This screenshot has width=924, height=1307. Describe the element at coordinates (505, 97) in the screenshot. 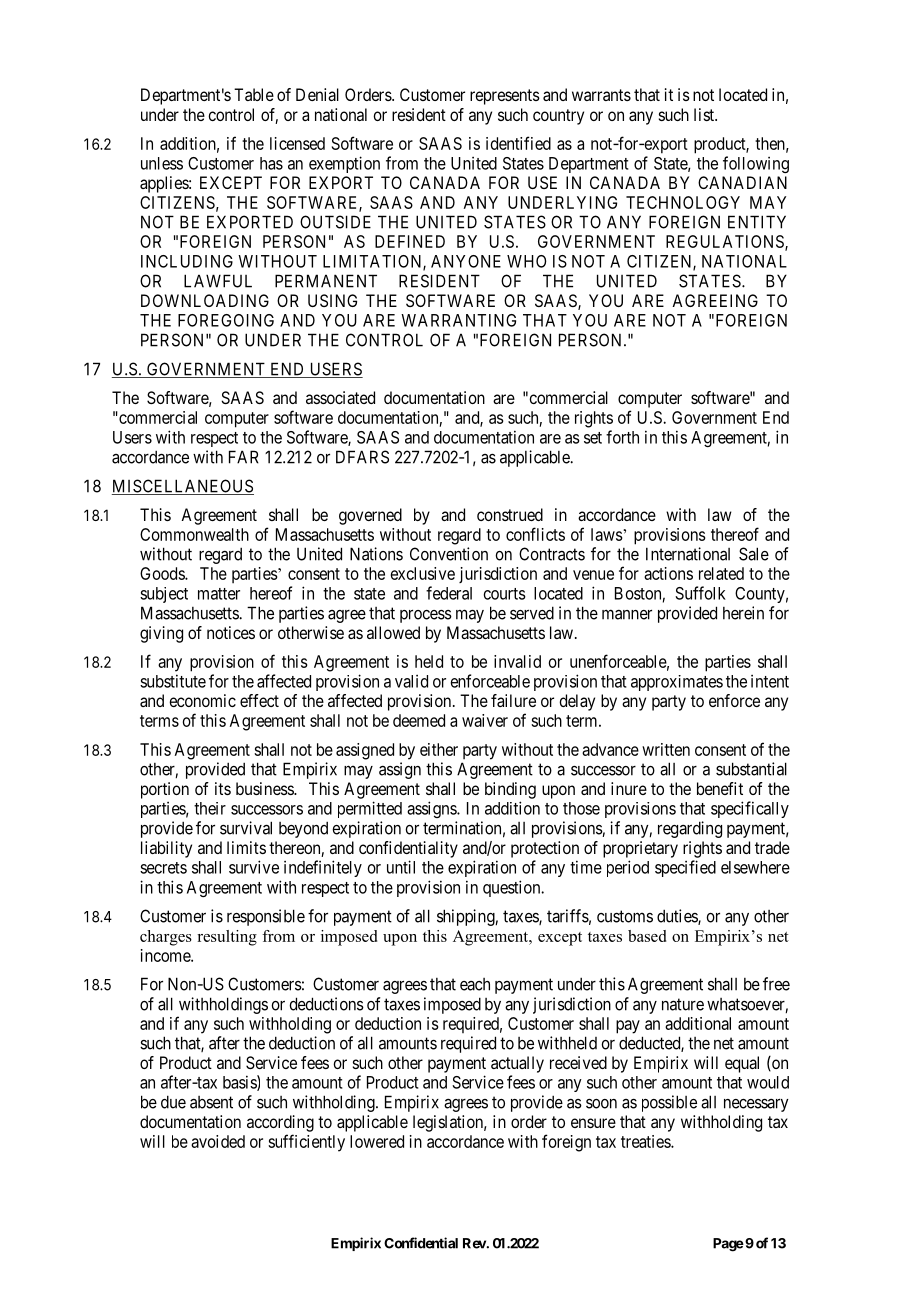

I see `represents` at that location.
